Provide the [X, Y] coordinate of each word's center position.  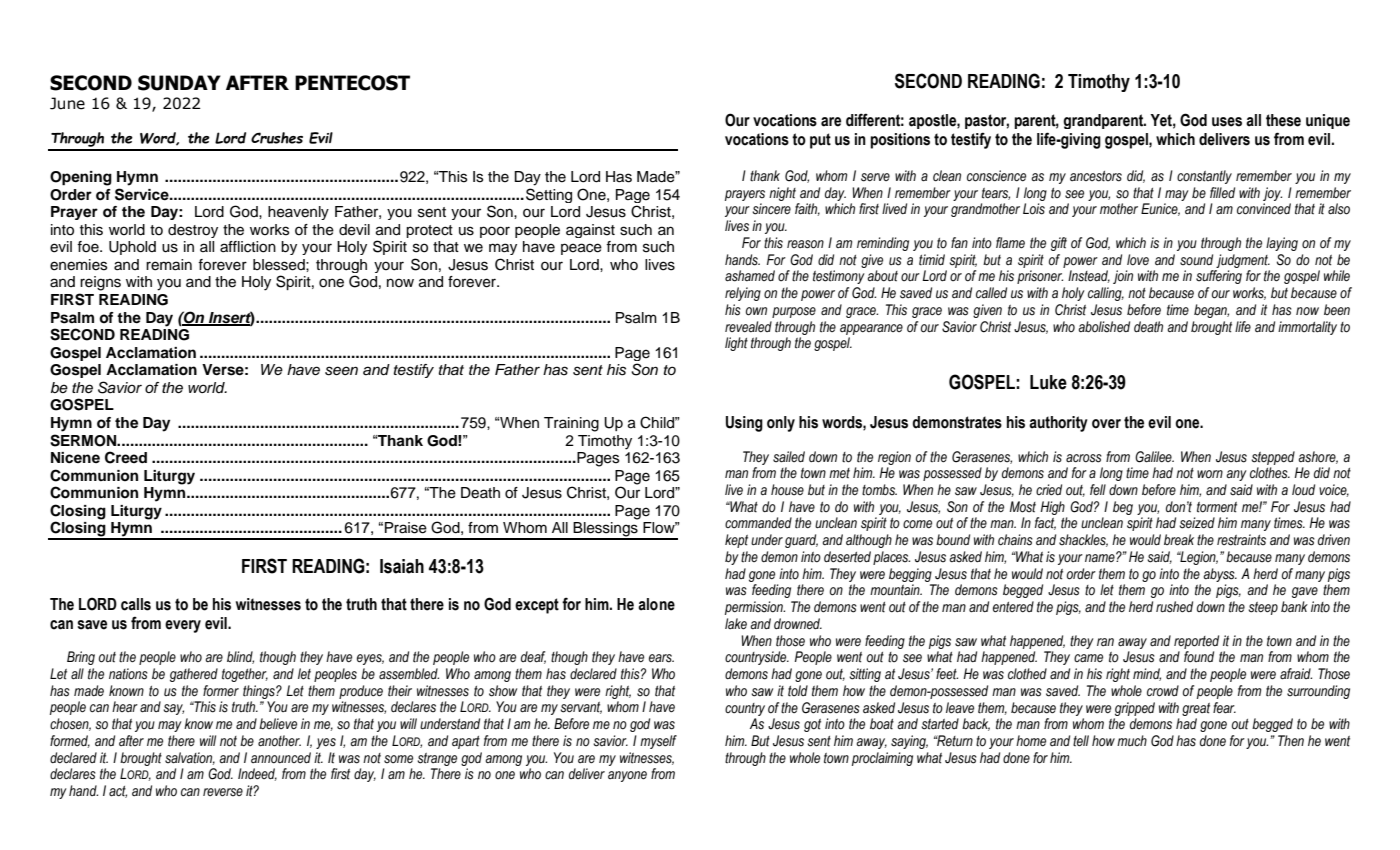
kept [736, 541]
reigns [100, 283]
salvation [190, 758]
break [1179, 540]
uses [1227, 122]
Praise [406, 528]
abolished [1104, 327]
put [820, 141]
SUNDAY [179, 83]
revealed [748, 326]
